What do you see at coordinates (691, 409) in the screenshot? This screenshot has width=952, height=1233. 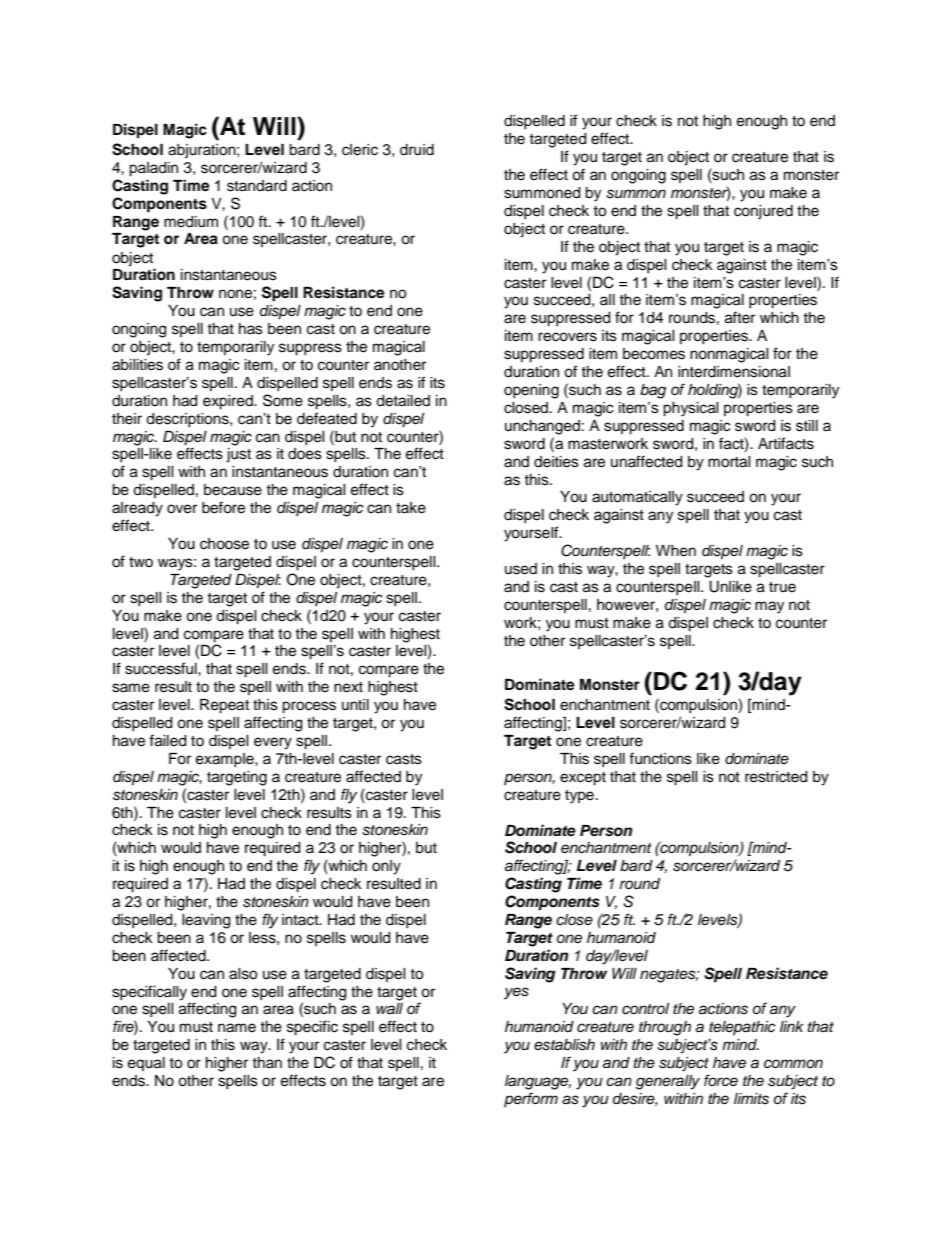 I see `physical` at bounding box center [691, 409].
